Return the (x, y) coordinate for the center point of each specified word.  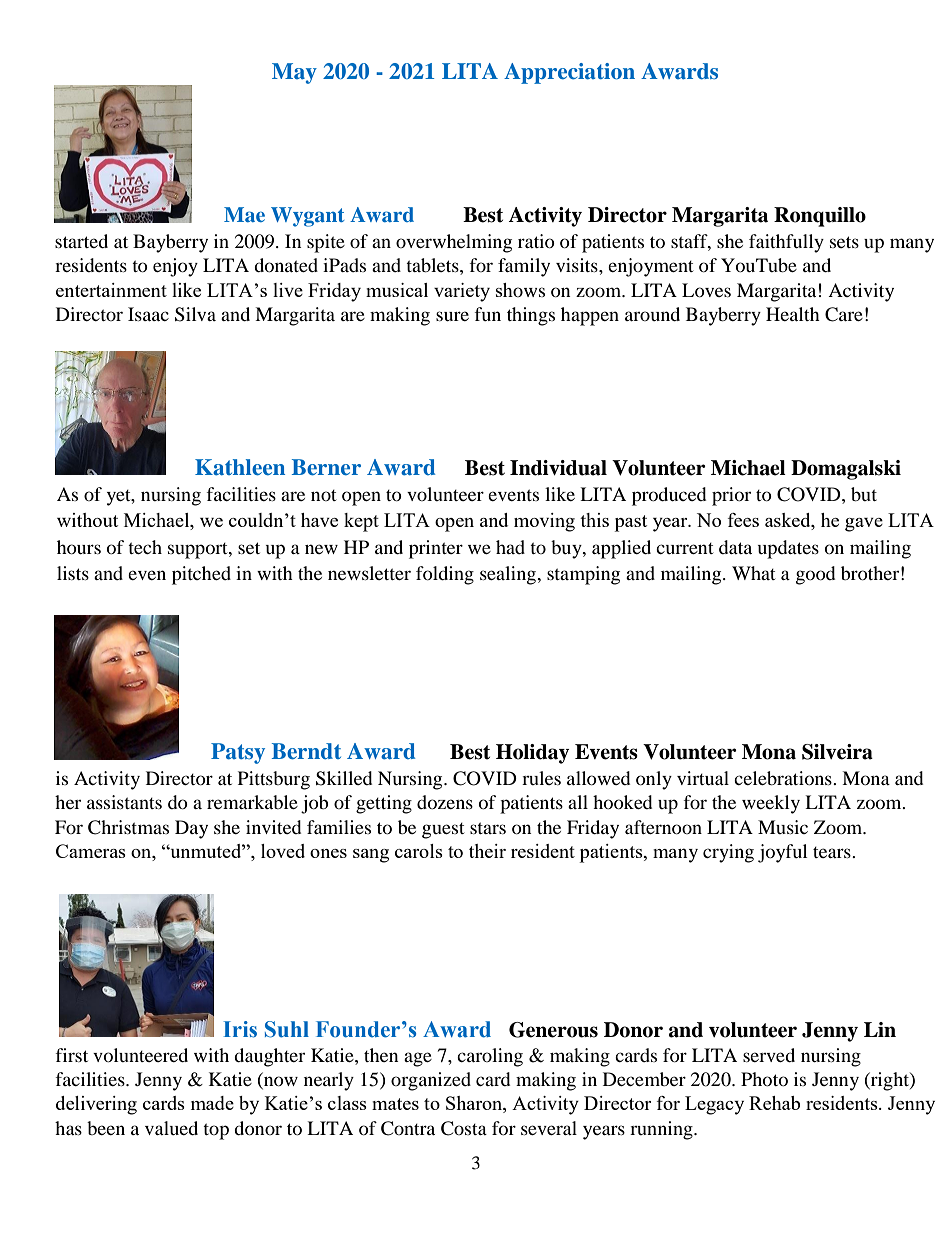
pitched (201, 575)
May (294, 73)
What (754, 573)
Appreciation (569, 73)
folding (445, 575)
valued (171, 1128)
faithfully (786, 243)
